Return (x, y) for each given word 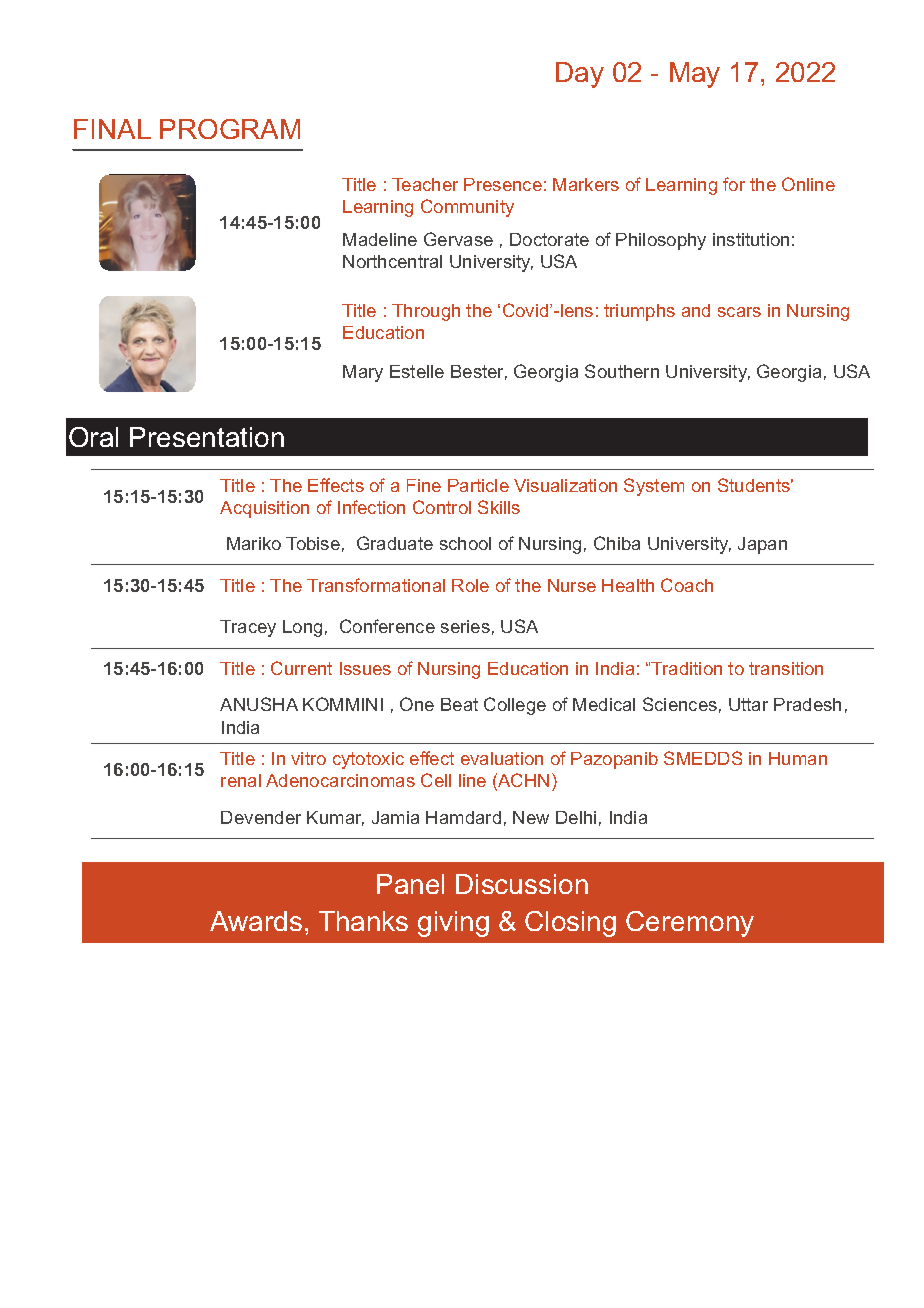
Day (580, 75)
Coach (687, 585)
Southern (622, 371)
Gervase (458, 239)
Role (470, 585)
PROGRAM (230, 129)
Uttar (748, 704)
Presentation (207, 437)
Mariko (254, 543)
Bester (479, 372)
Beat (459, 704)
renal (241, 780)
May (695, 75)
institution (751, 239)
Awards (256, 921)
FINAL (112, 129)
